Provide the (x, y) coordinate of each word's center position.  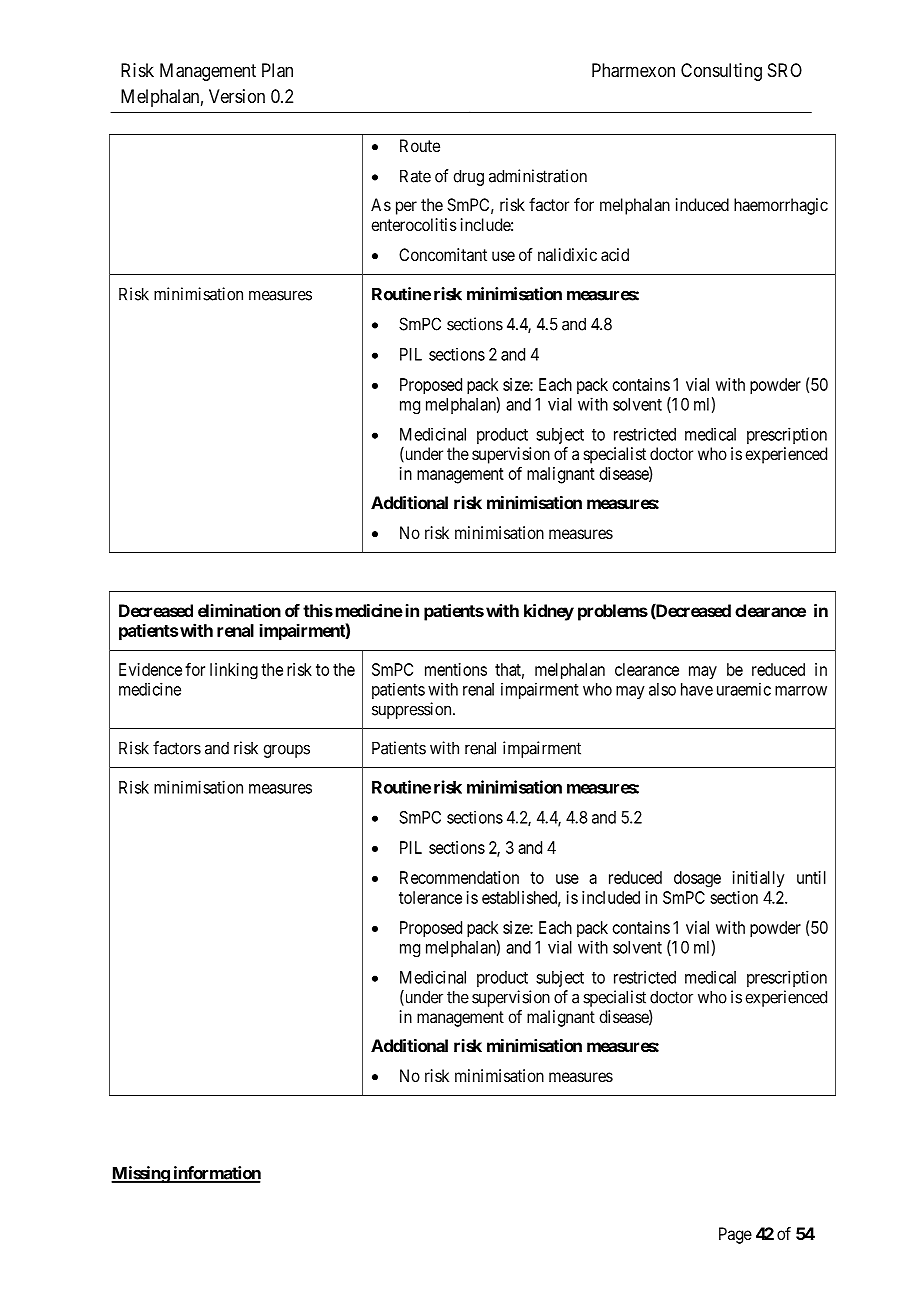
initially (758, 879)
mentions (456, 669)
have (697, 689)
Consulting (721, 72)
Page (735, 1235)
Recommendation (459, 877)
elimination (239, 610)
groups (286, 751)
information (216, 1174)
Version (237, 96)
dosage (697, 879)
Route (420, 145)
